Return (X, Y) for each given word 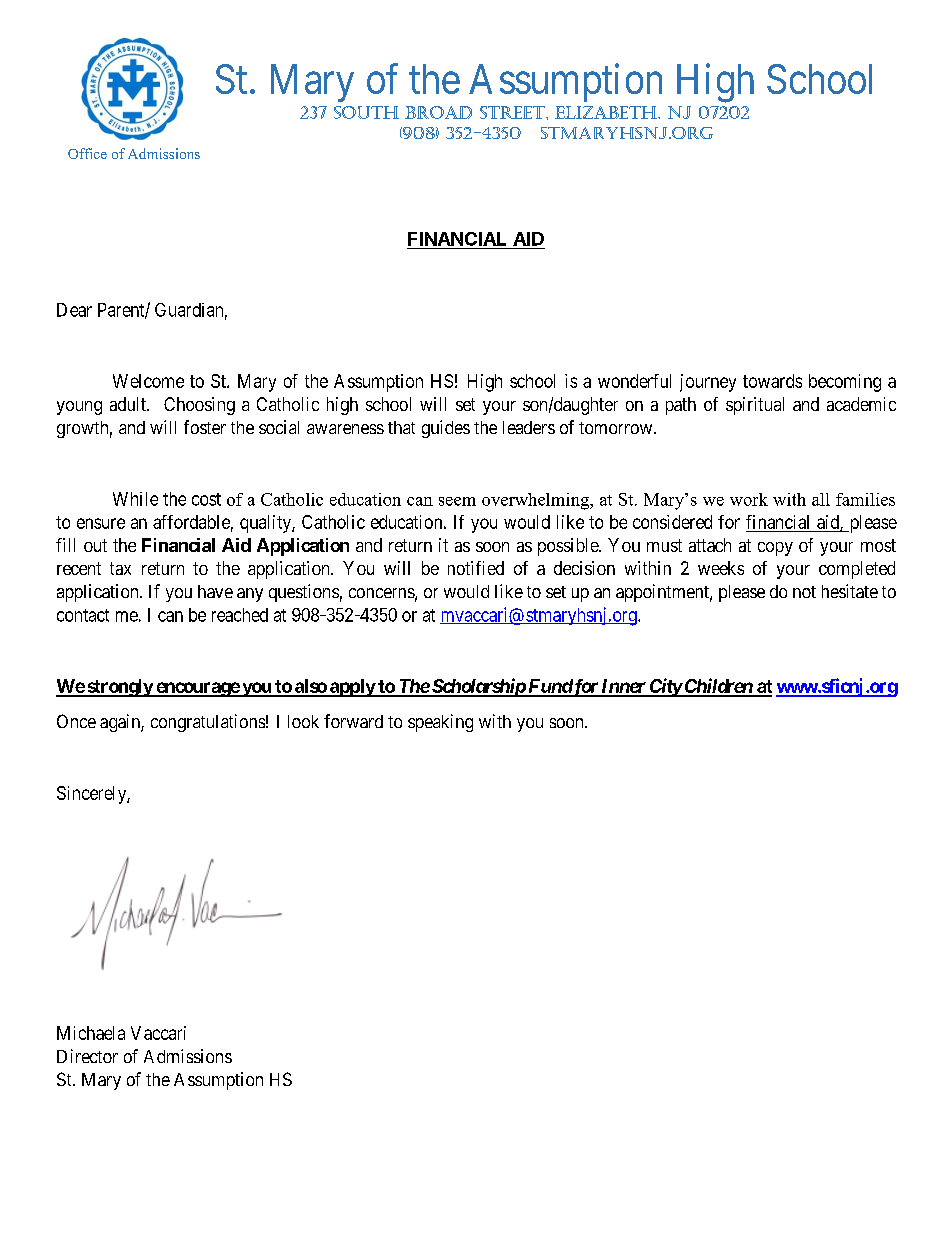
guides (446, 429)
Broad (438, 112)
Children (718, 687)
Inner (623, 687)
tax (120, 568)
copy (775, 549)
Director (87, 1056)
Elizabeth (607, 112)
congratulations (208, 723)
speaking (440, 723)
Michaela (91, 1033)
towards (772, 381)
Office (87, 153)
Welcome (148, 381)
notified (476, 568)
